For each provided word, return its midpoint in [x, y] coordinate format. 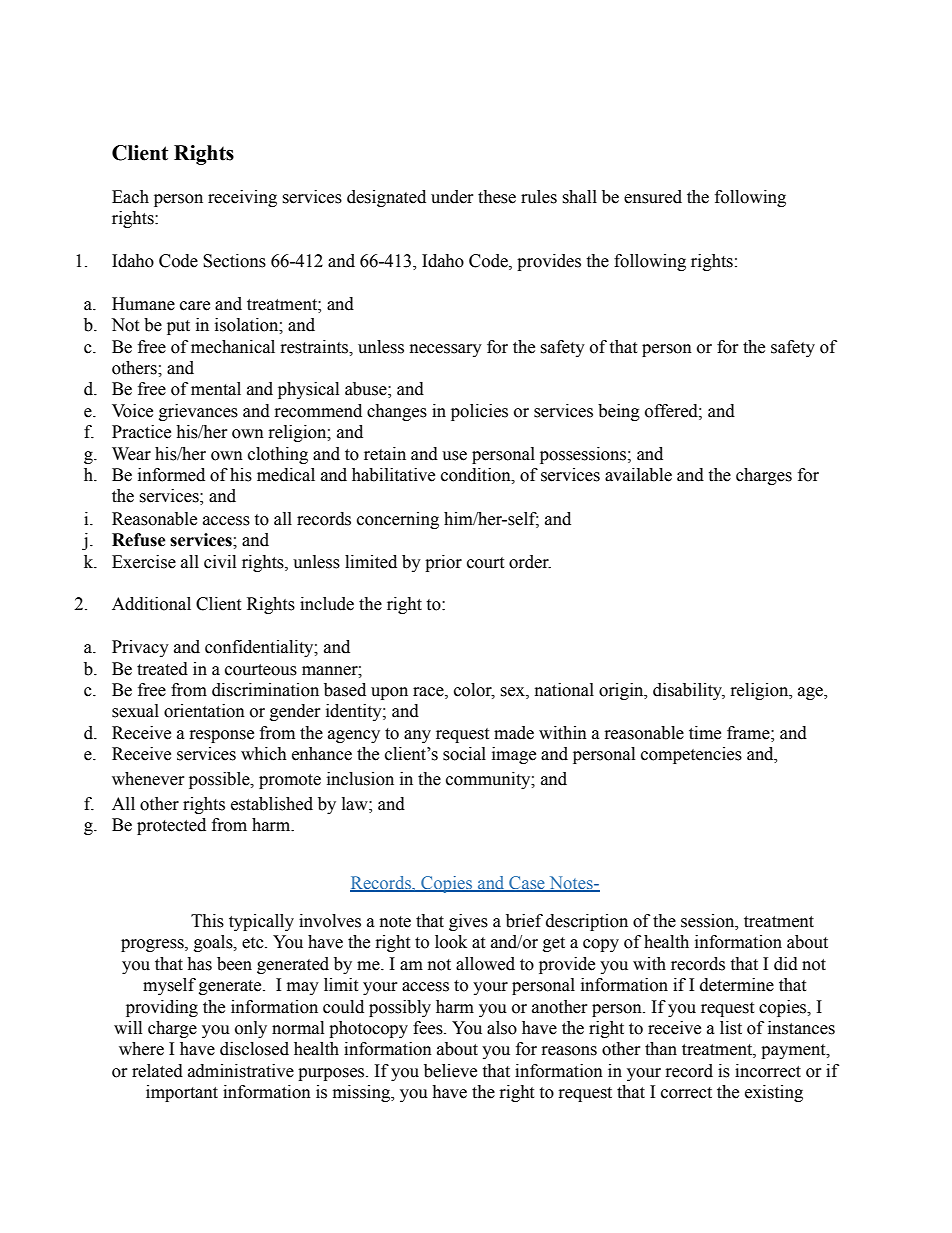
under [452, 197]
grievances [198, 412]
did [786, 964]
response [221, 736]
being [619, 412]
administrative [241, 1071]
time [705, 733]
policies [479, 412]
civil [220, 562]
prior [443, 563]
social [464, 754]
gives [468, 922]
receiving [242, 198]
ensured [653, 197]
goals [214, 943]
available [638, 475]
